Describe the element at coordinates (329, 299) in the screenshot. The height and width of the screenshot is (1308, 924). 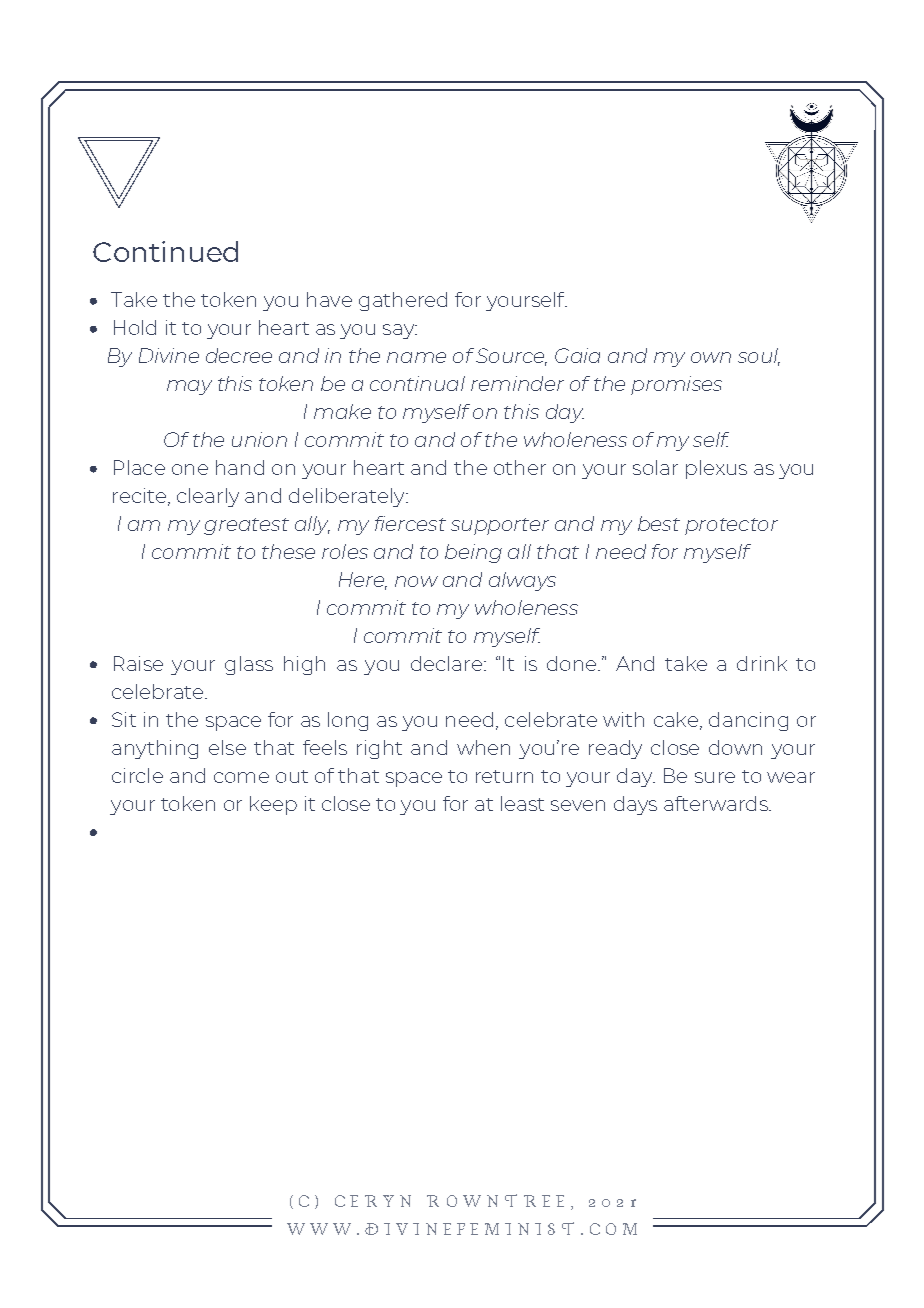
I see `have` at that location.
